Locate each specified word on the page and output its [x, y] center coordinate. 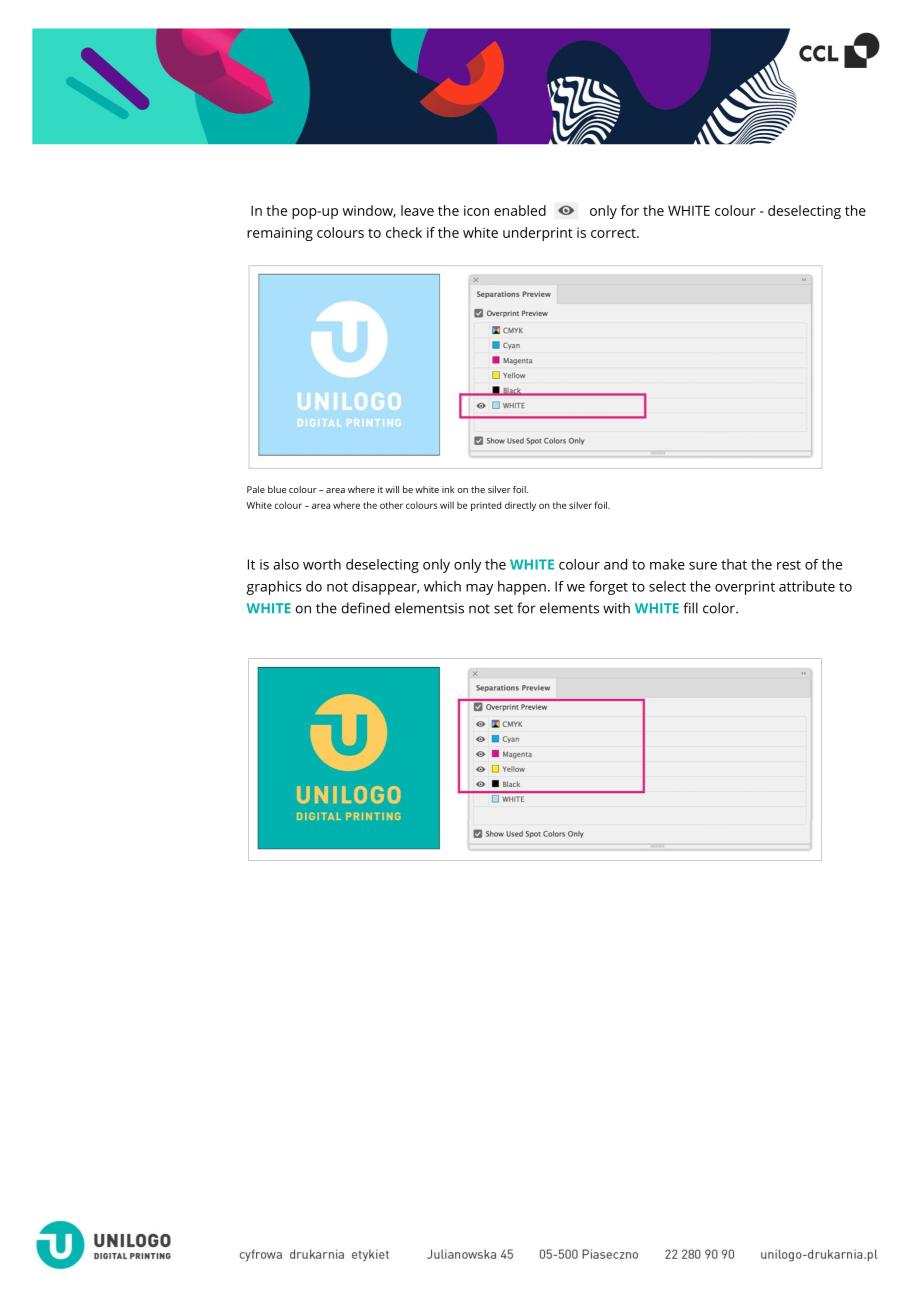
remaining [280, 234]
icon [476, 210]
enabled [520, 210]
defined [366, 608]
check [404, 232]
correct [614, 233]
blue [277, 489]
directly [520, 506]
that [734, 564]
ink [448, 489]
